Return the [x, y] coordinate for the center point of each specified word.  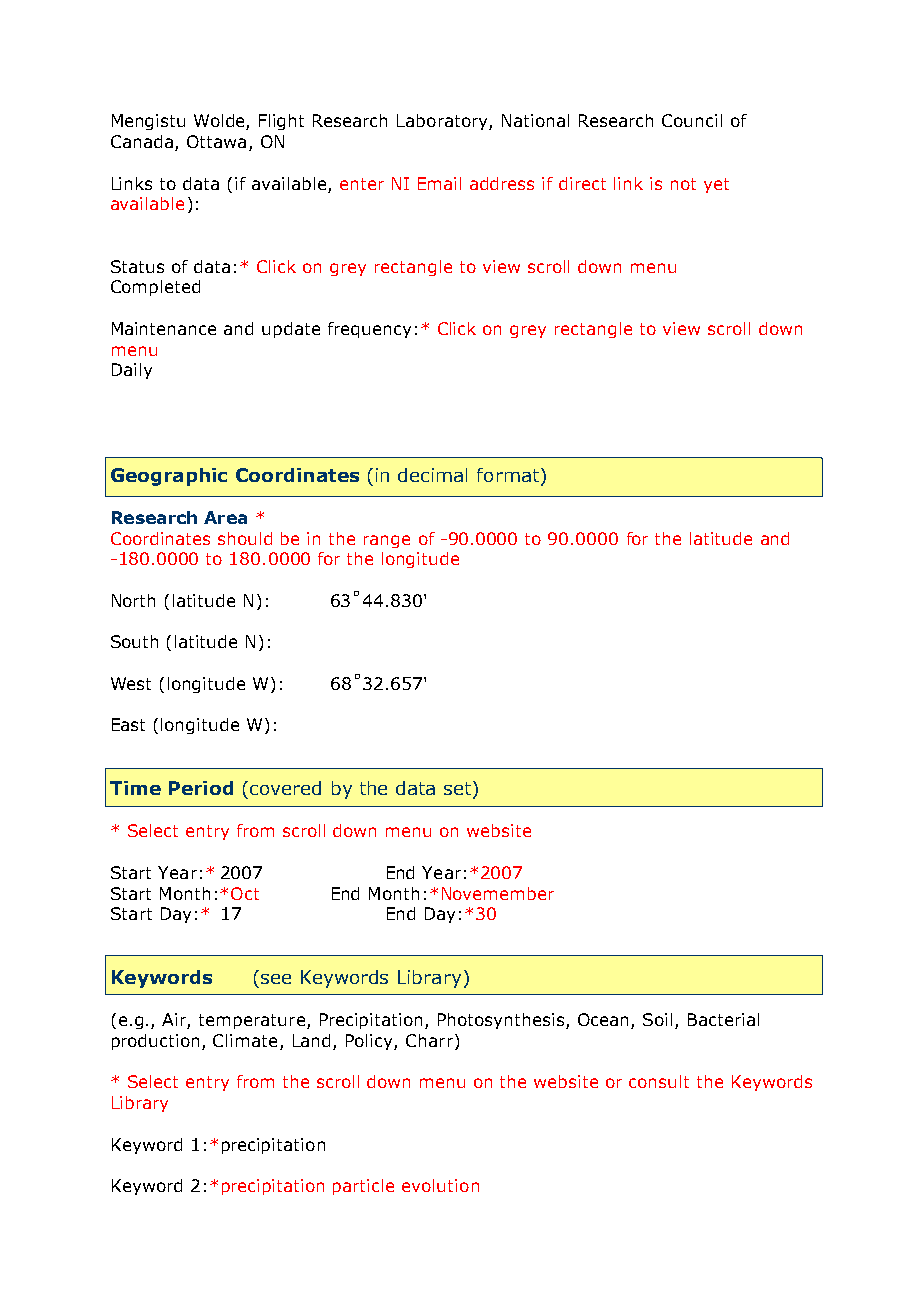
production [155, 1042]
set [459, 789]
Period [201, 788]
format [509, 476]
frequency [369, 330]
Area [225, 517]
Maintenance [164, 328]
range [387, 541]
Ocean [605, 1021]
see [276, 979]
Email [439, 183]
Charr [429, 1040]
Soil [657, 1019]
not [683, 184]
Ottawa [216, 141]
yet [716, 185]
